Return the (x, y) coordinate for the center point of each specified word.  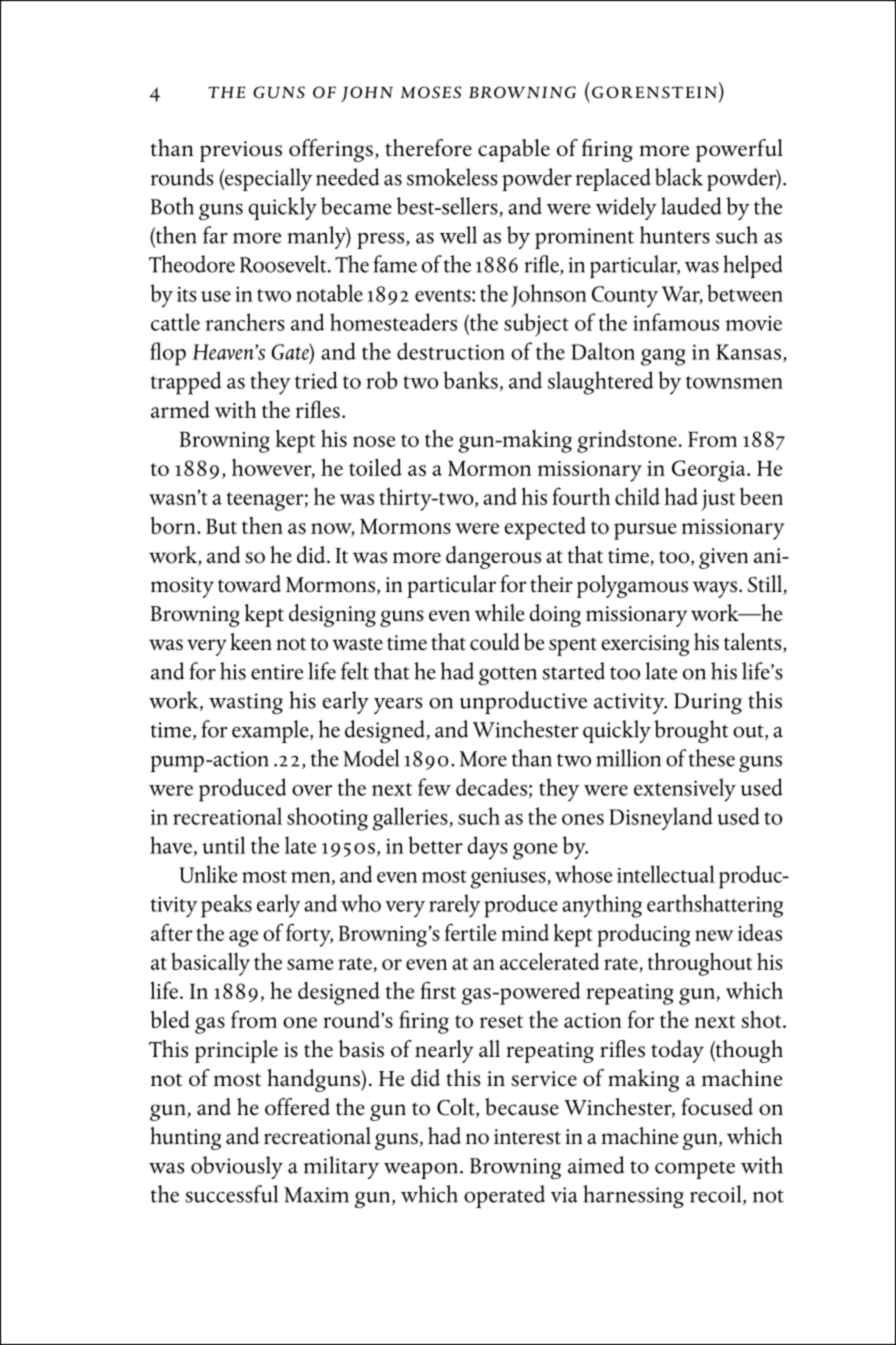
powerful (739, 150)
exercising (645, 645)
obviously (237, 1167)
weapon (421, 1171)
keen (251, 642)
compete (695, 1170)
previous (241, 151)
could (495, 642)
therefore (428, 148)
